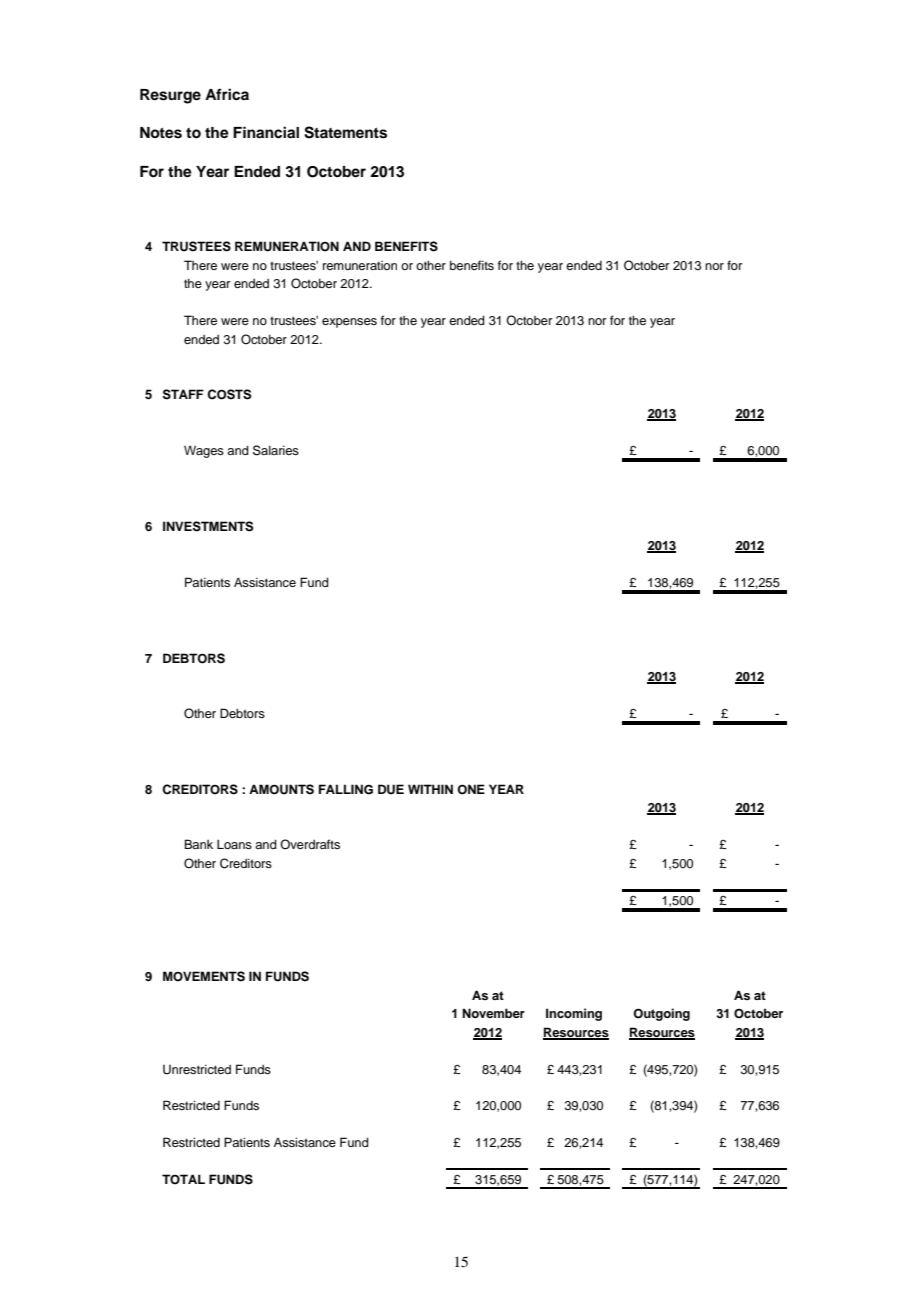 The width and height of the image is (924, 1308). I want to click on TOTAL, so click(183, 1179).
